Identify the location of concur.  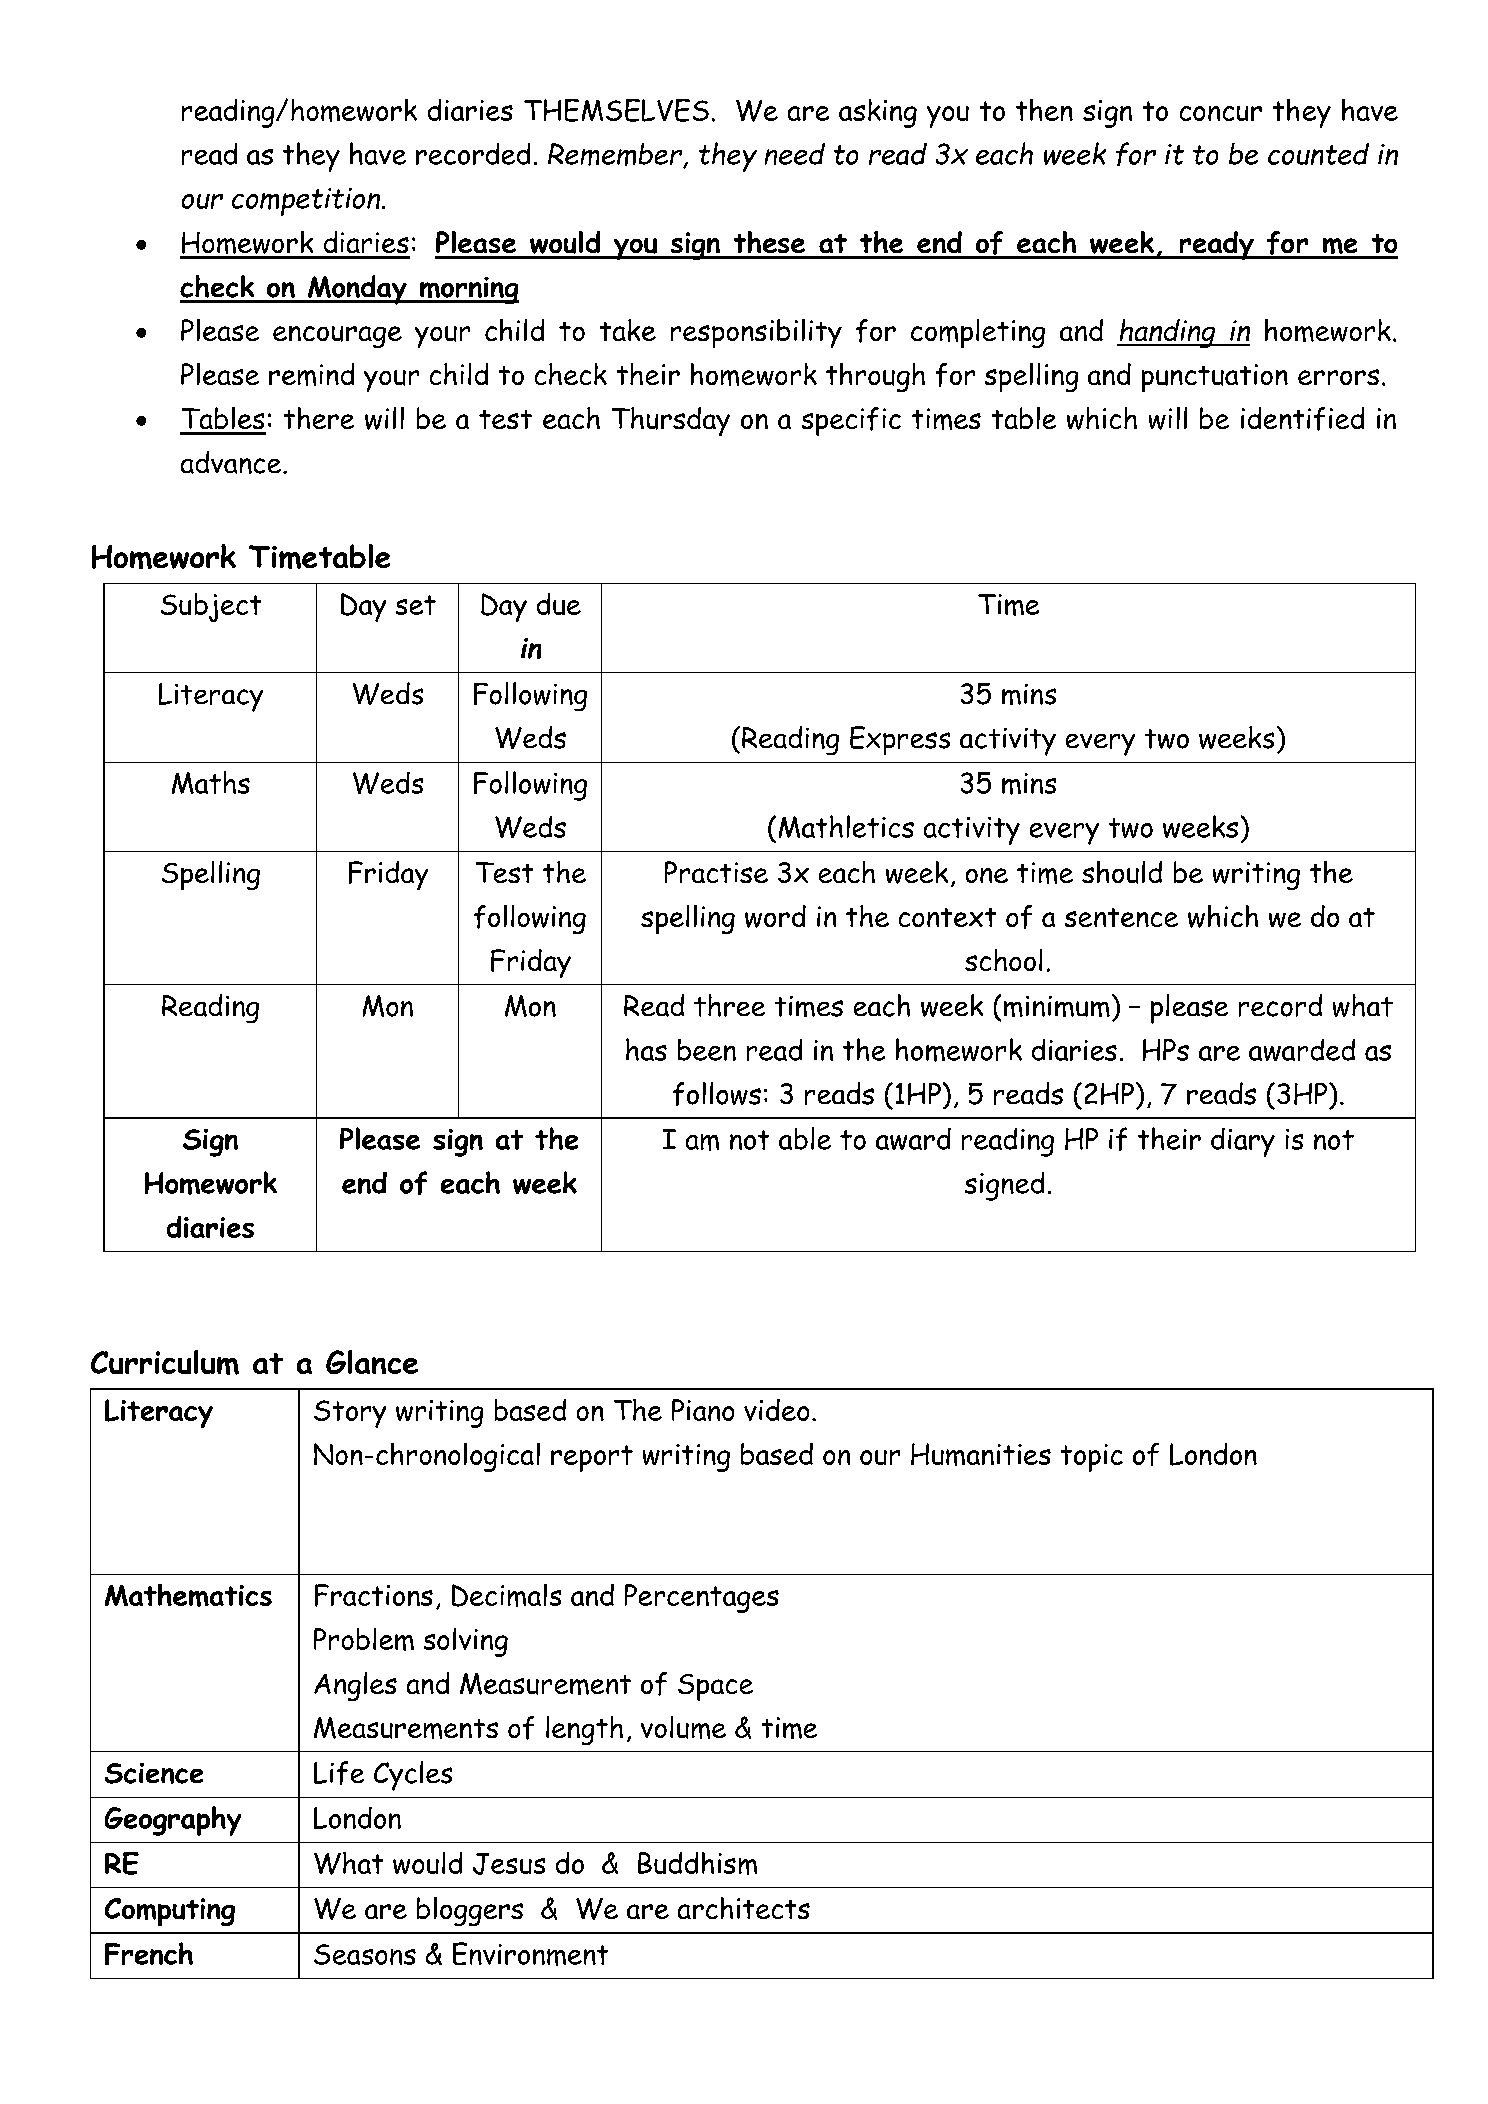
(1221, 113).
